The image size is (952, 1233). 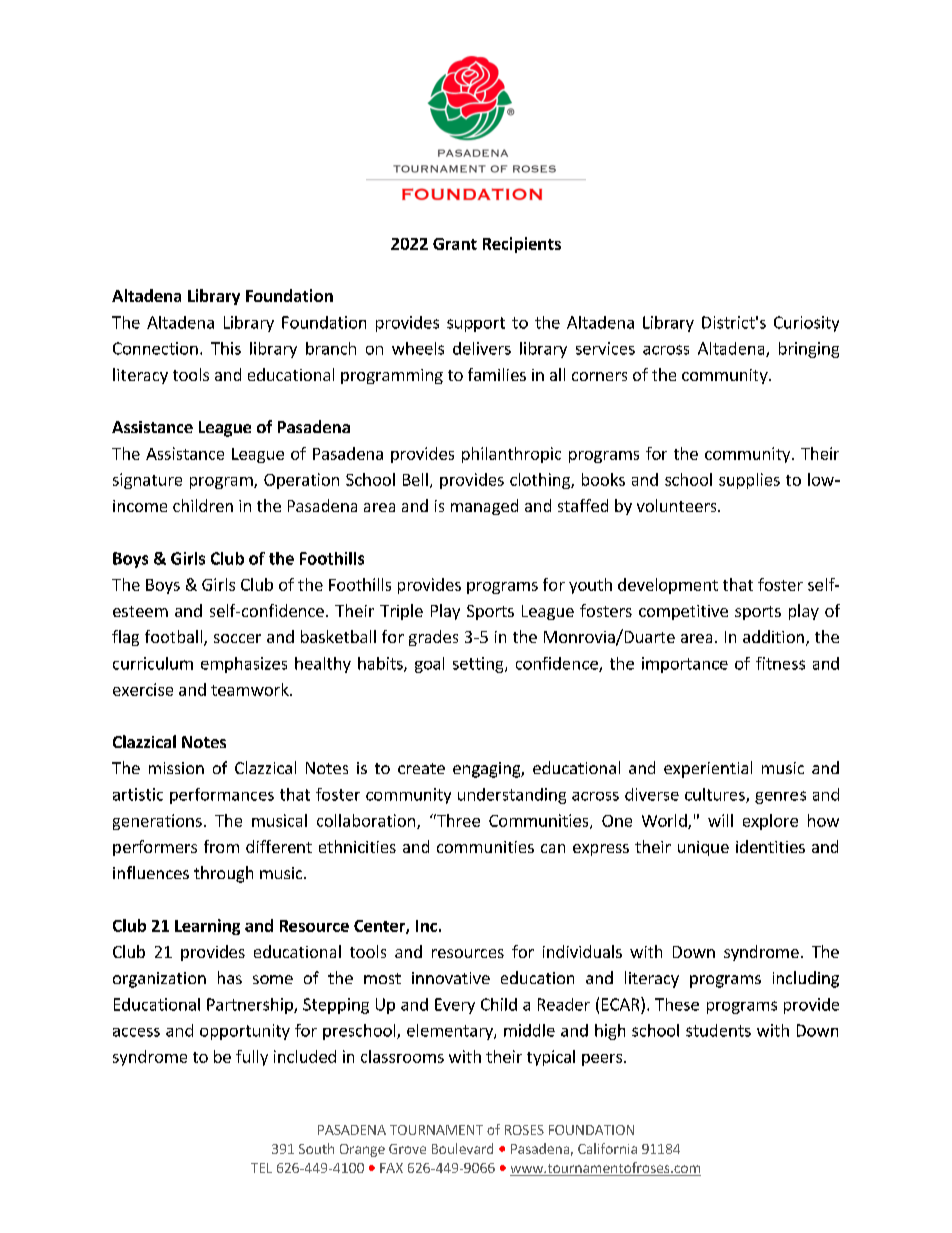 What do you see at coordinates (261, 1168) in the image?
I see `TEL` at bounding box center [261, 1168].
